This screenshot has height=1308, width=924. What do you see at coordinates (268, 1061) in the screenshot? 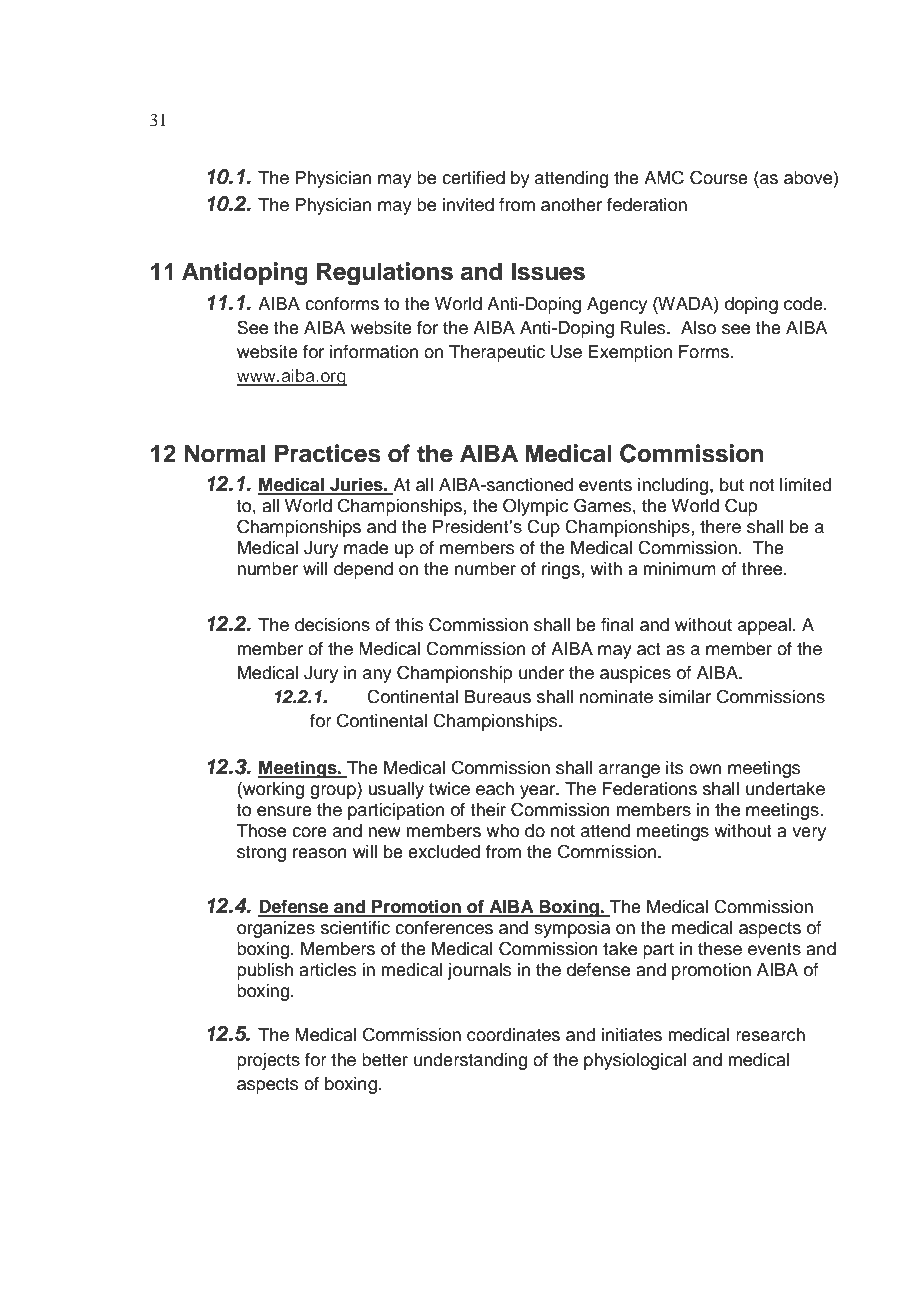
I see `projects` at bounding box center [268, 1061].
